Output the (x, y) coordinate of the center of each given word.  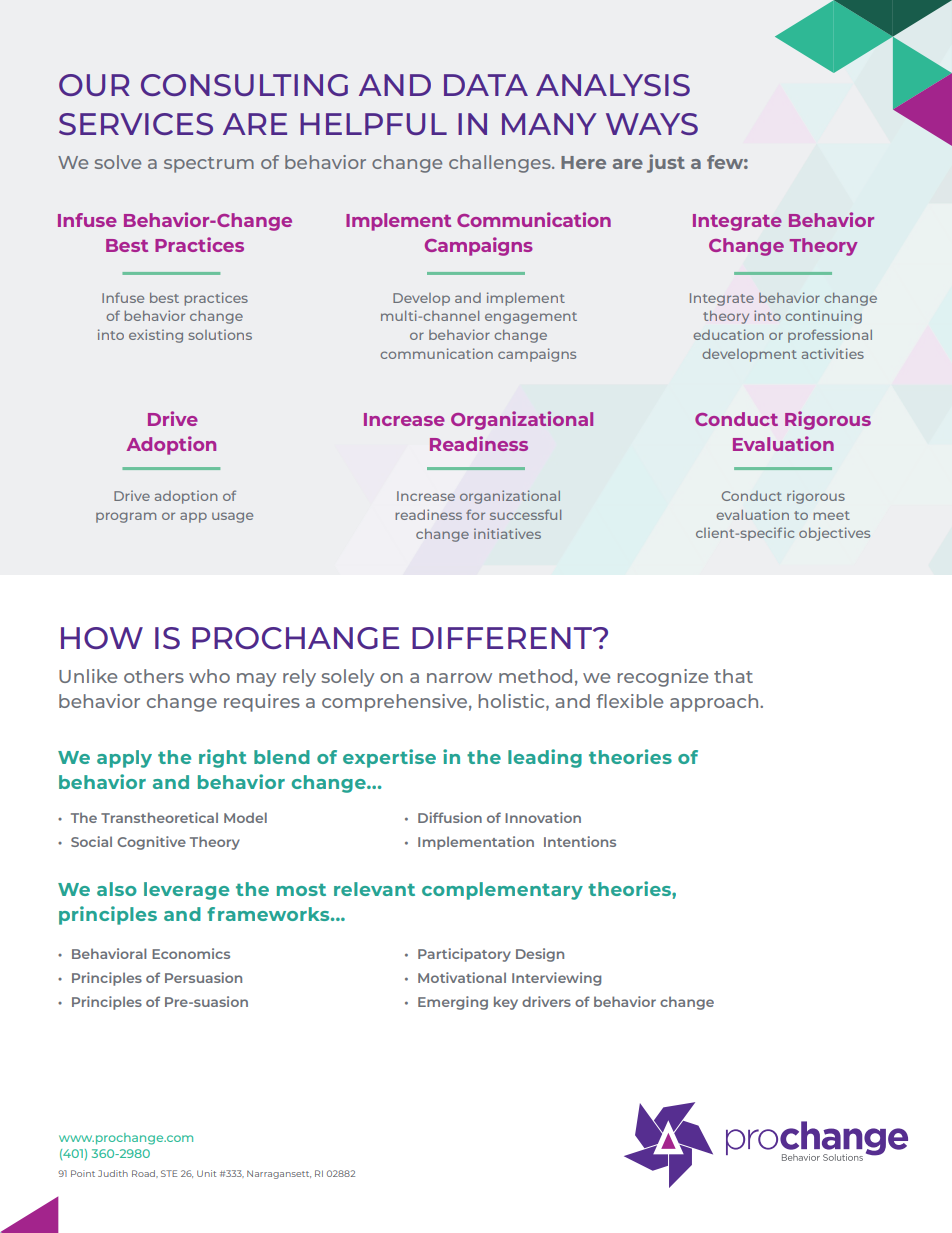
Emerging (453, 1003)
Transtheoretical (159, 817)
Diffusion (450, 817)
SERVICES (136, 124)
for (475, 514)
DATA (486, 85)
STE (169, 1173)
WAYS (652, 124)
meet (831, 515)
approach (715, 703)
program (126, 517)
